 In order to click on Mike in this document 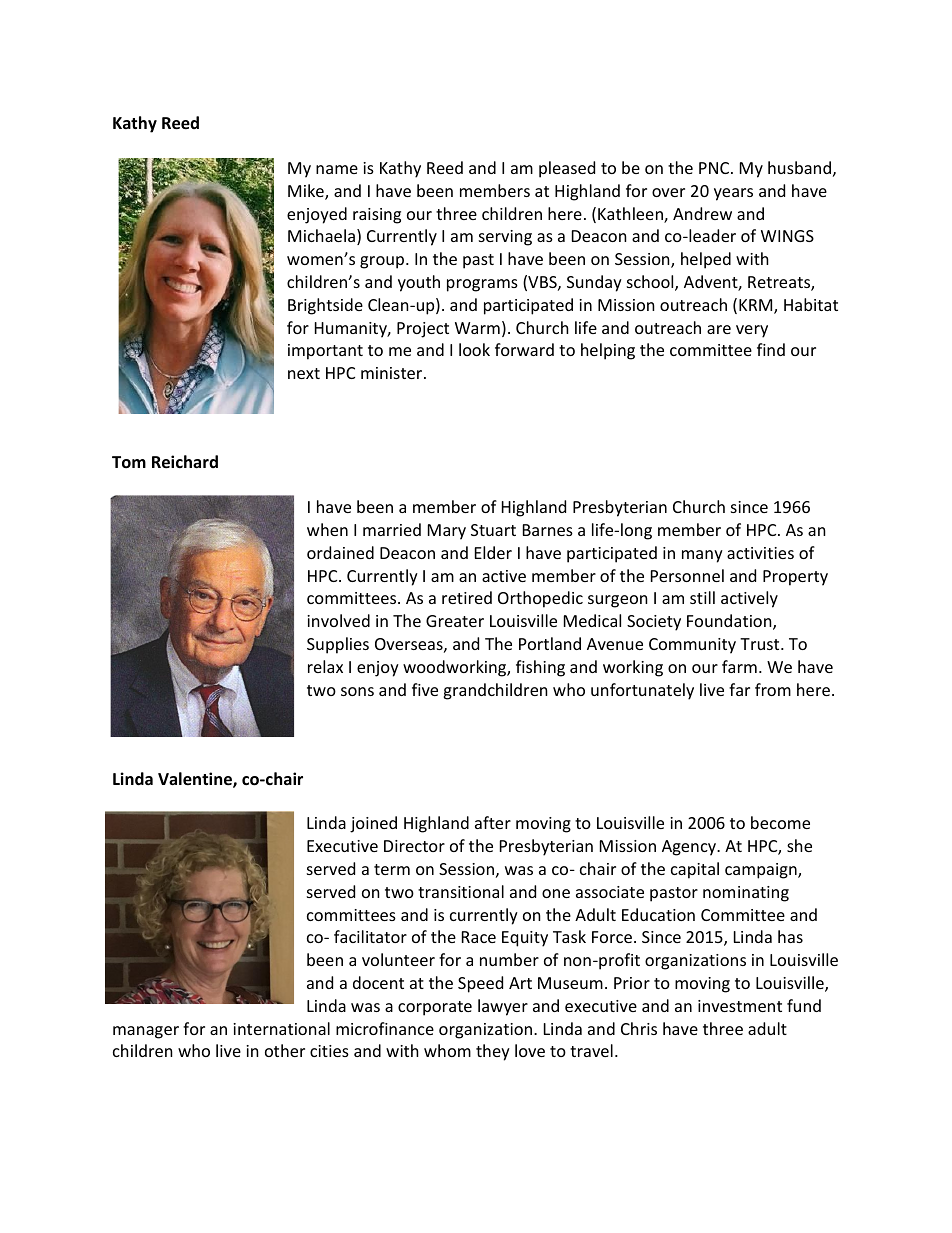, I will do `click(307, 192)`.
